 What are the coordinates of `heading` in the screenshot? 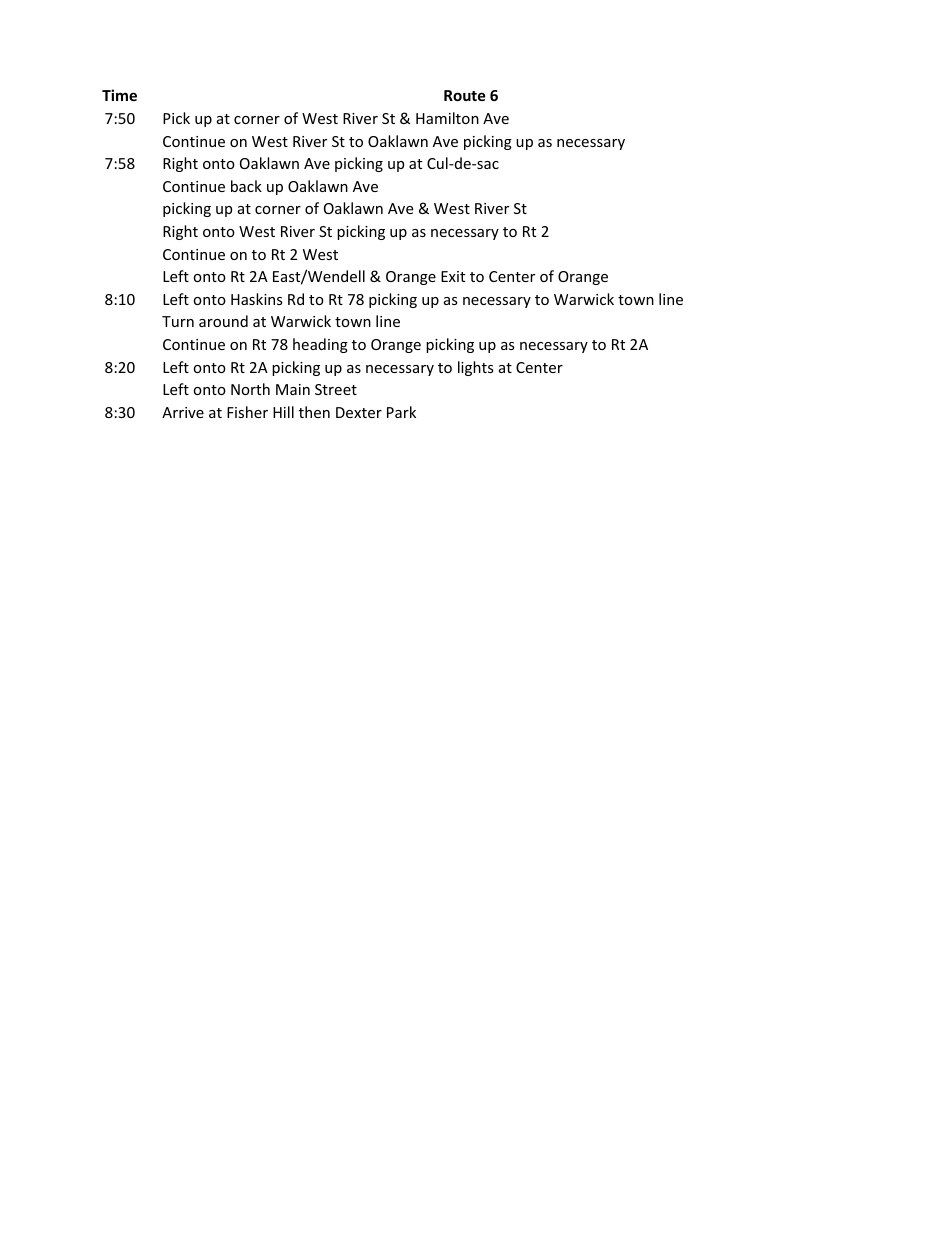 It's located at (320, 345).
